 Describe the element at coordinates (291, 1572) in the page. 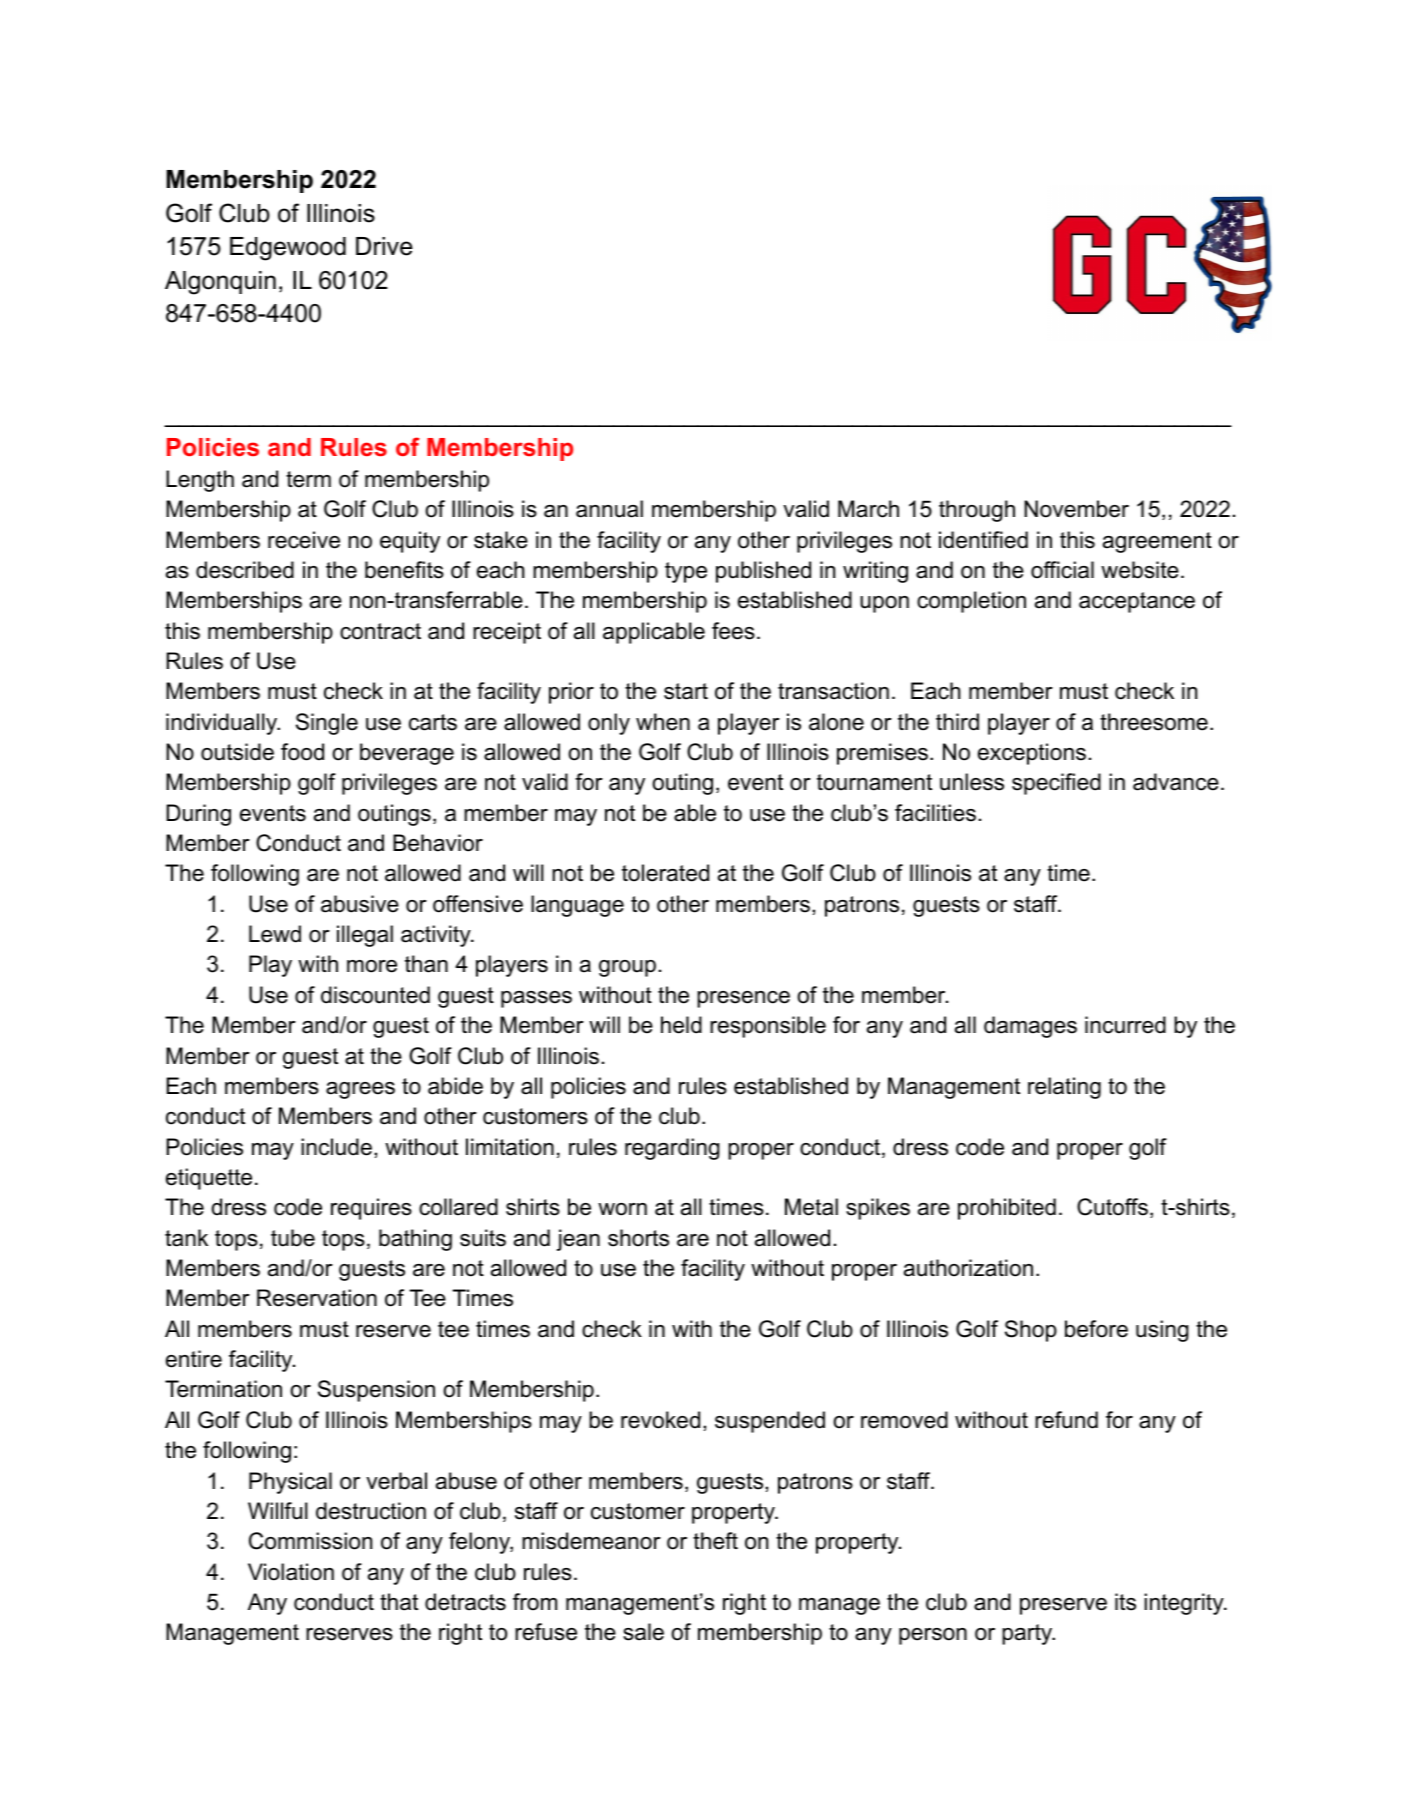

I see `Violation` at that location.
